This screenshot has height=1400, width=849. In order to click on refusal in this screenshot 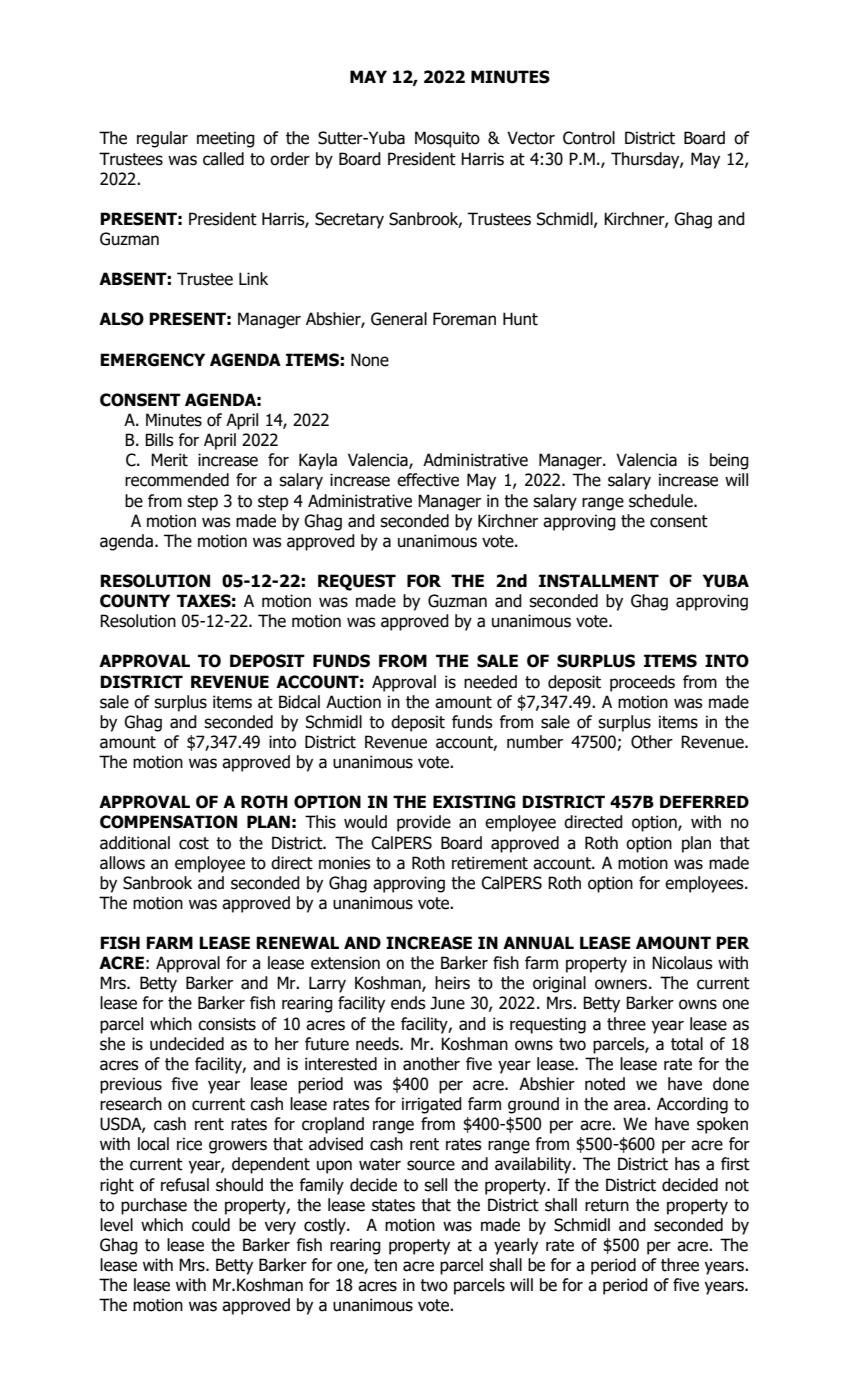, I will do `click(185, 1185)`.
